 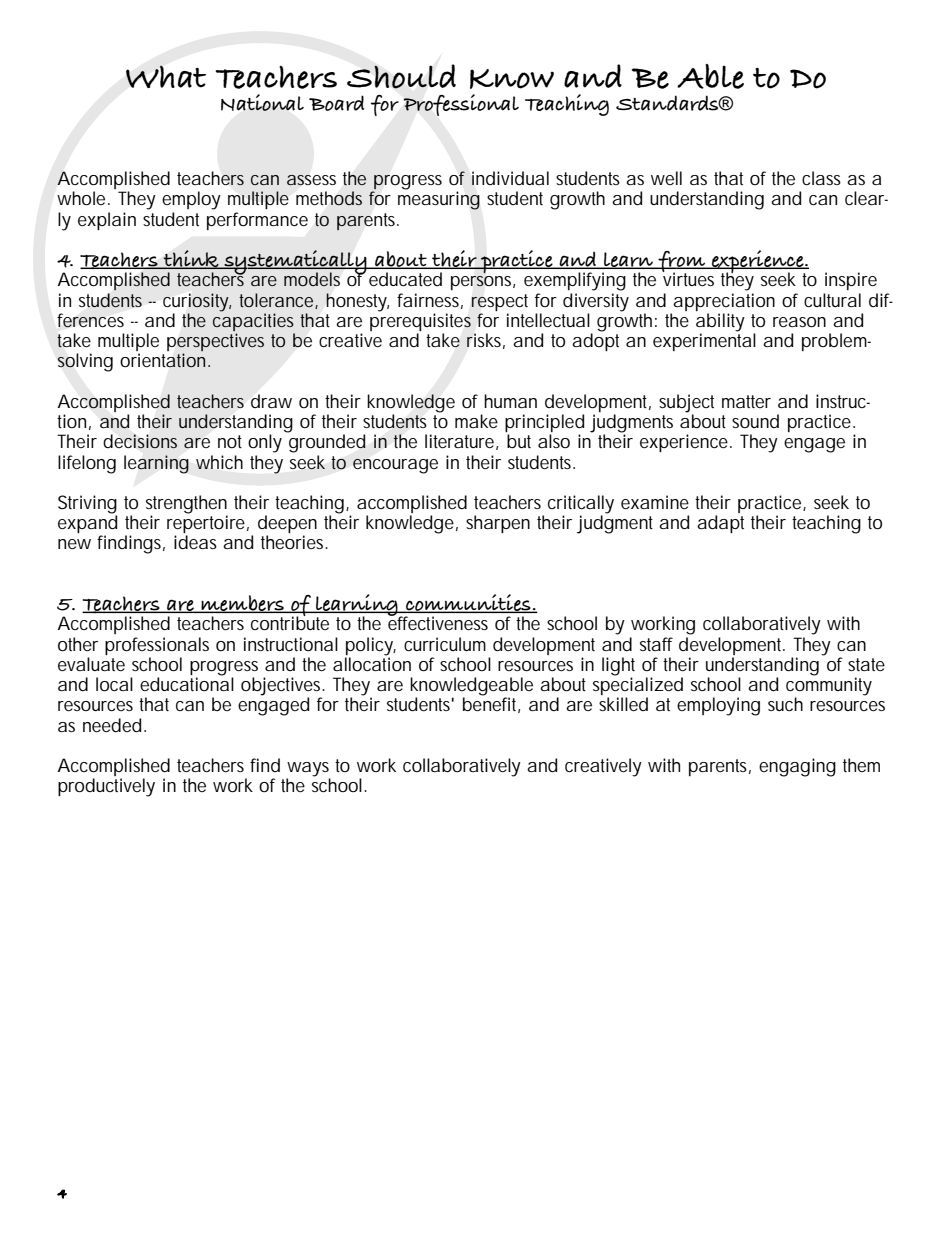 I want to click on What, so click(x=166, y=76).
